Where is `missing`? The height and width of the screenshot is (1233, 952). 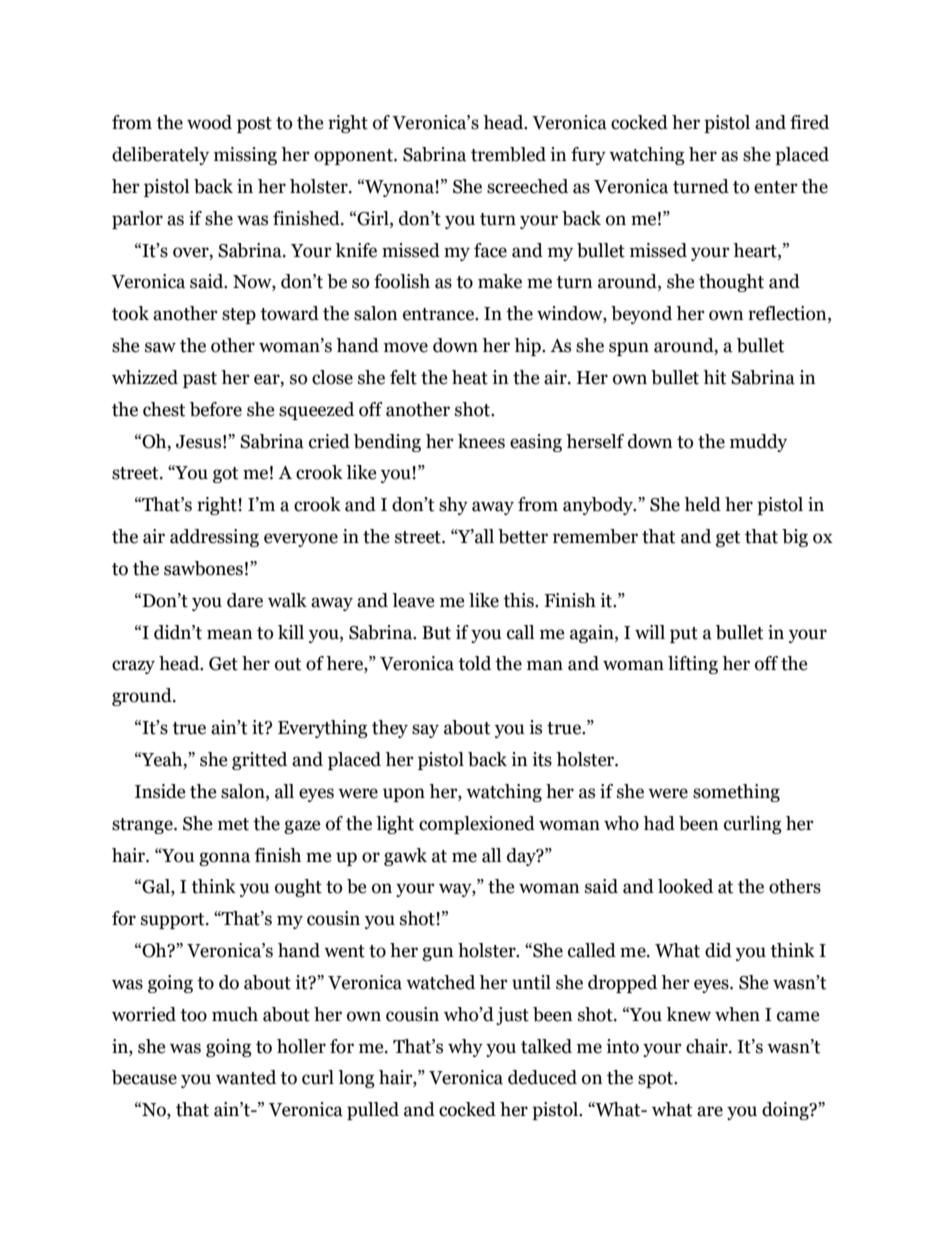
missing is located at coordinates (245, 156).
